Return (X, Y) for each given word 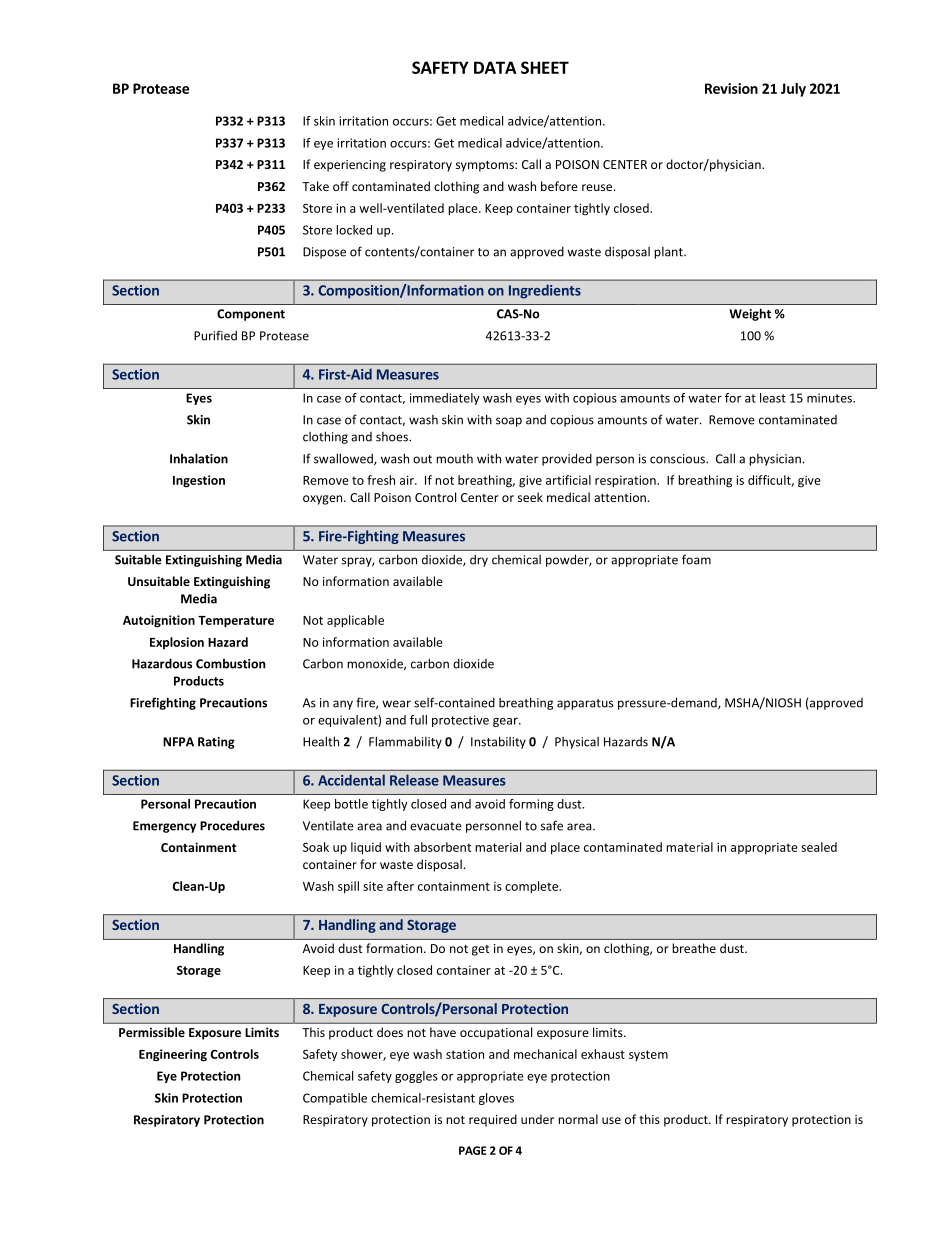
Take (315, 186)
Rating (216, 743)
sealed (819, 847)
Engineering (173, 1055)
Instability (498, 742)
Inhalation (199, 458)
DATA (495, 67)
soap (509, 422)
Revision (731, 88)
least (773, 398)
